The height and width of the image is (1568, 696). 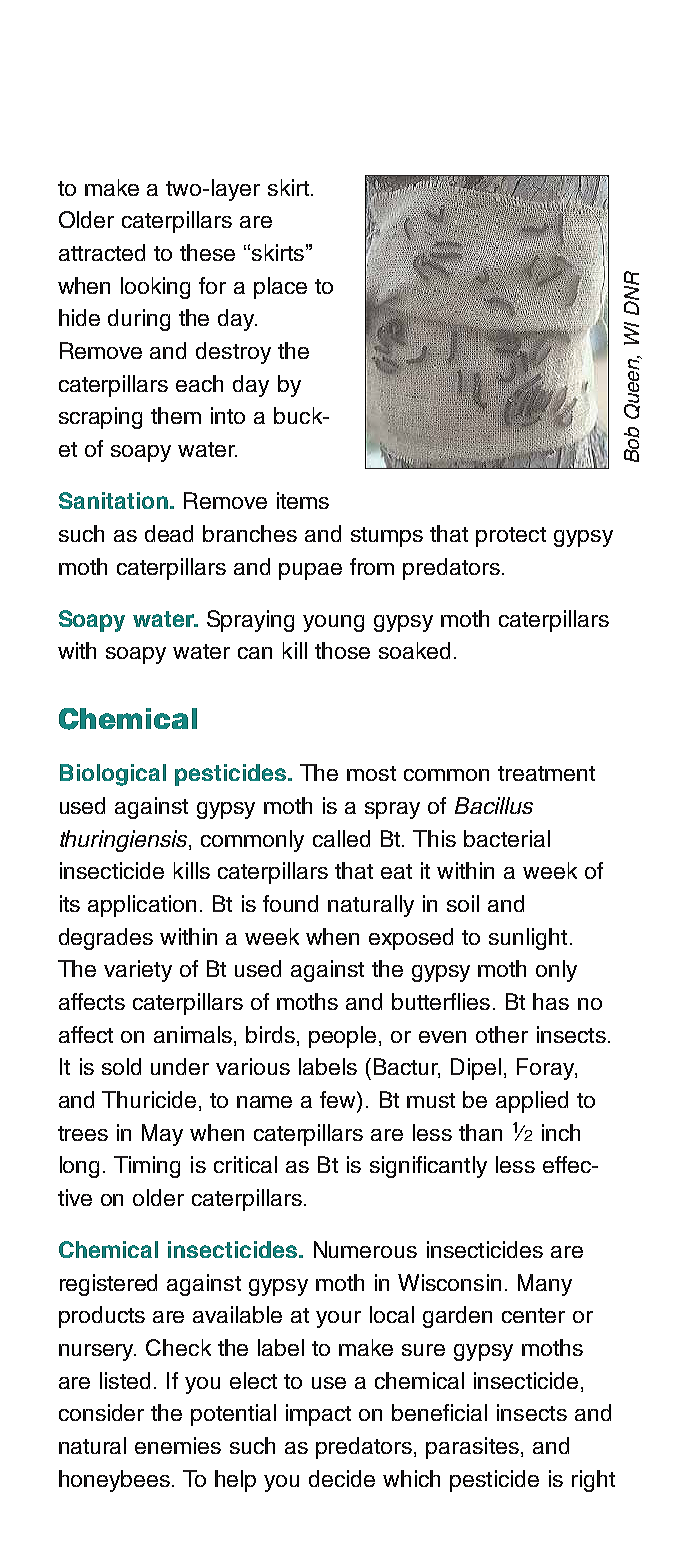 What do you see at coordinates (414, 650) in the image?
I see `soaked` at bounding box center [414, 650].
